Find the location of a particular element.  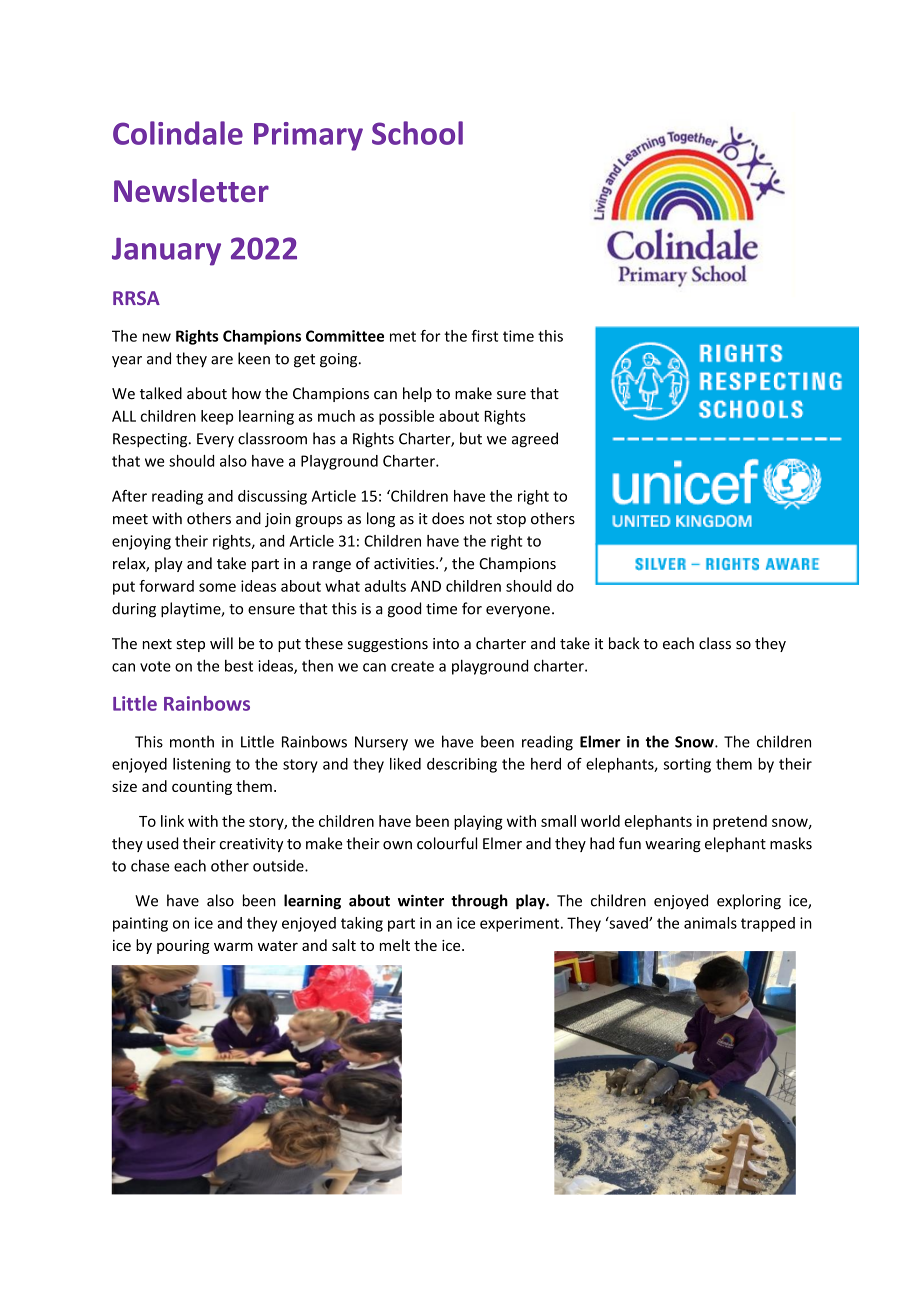

enjoying is located at coordinates (141, 542).
